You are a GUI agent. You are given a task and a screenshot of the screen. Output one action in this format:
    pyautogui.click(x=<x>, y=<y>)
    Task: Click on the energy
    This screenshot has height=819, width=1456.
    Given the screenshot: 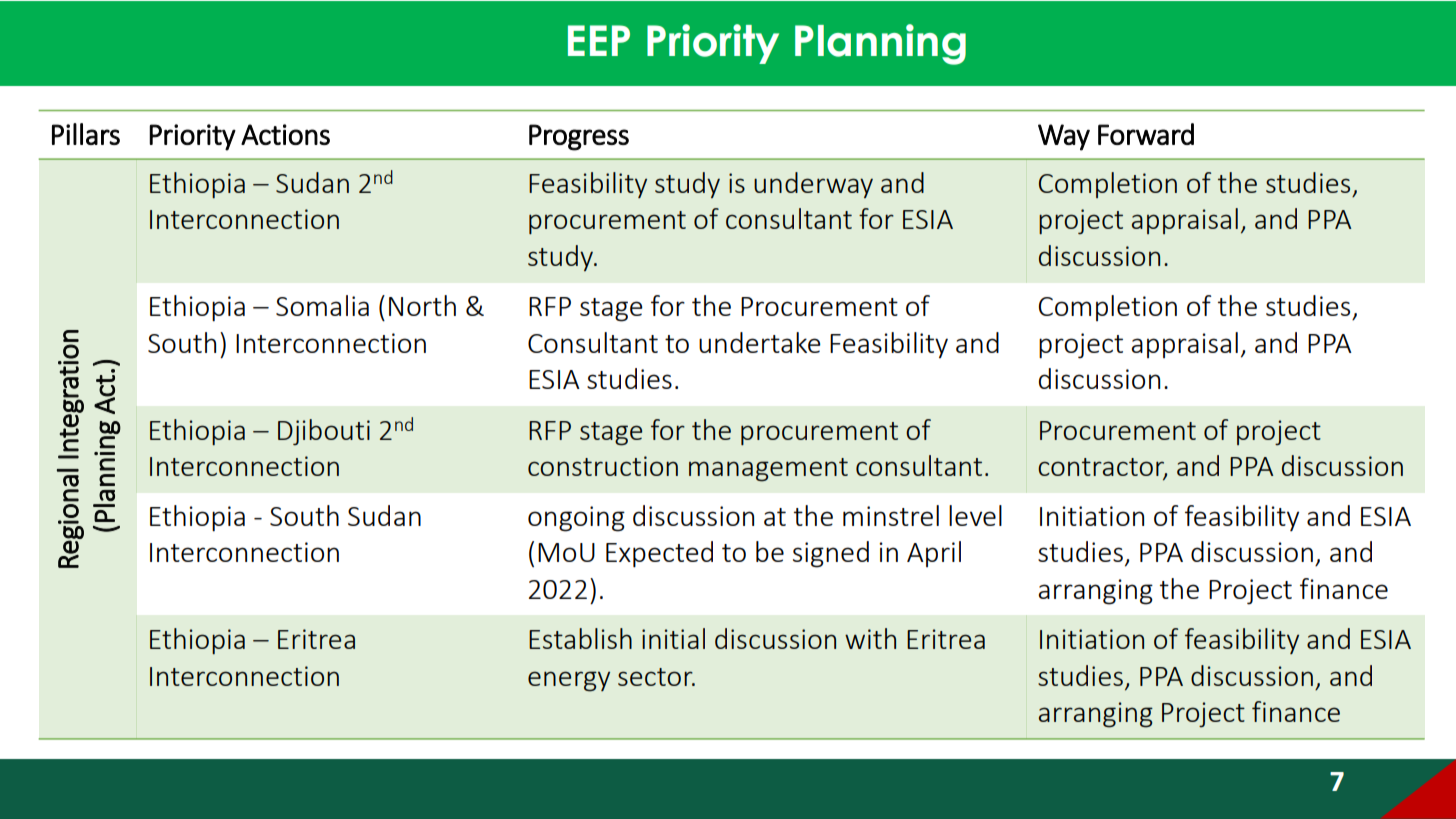 What is the action you would take?
    pyautogui.click(x=569, y=681)
